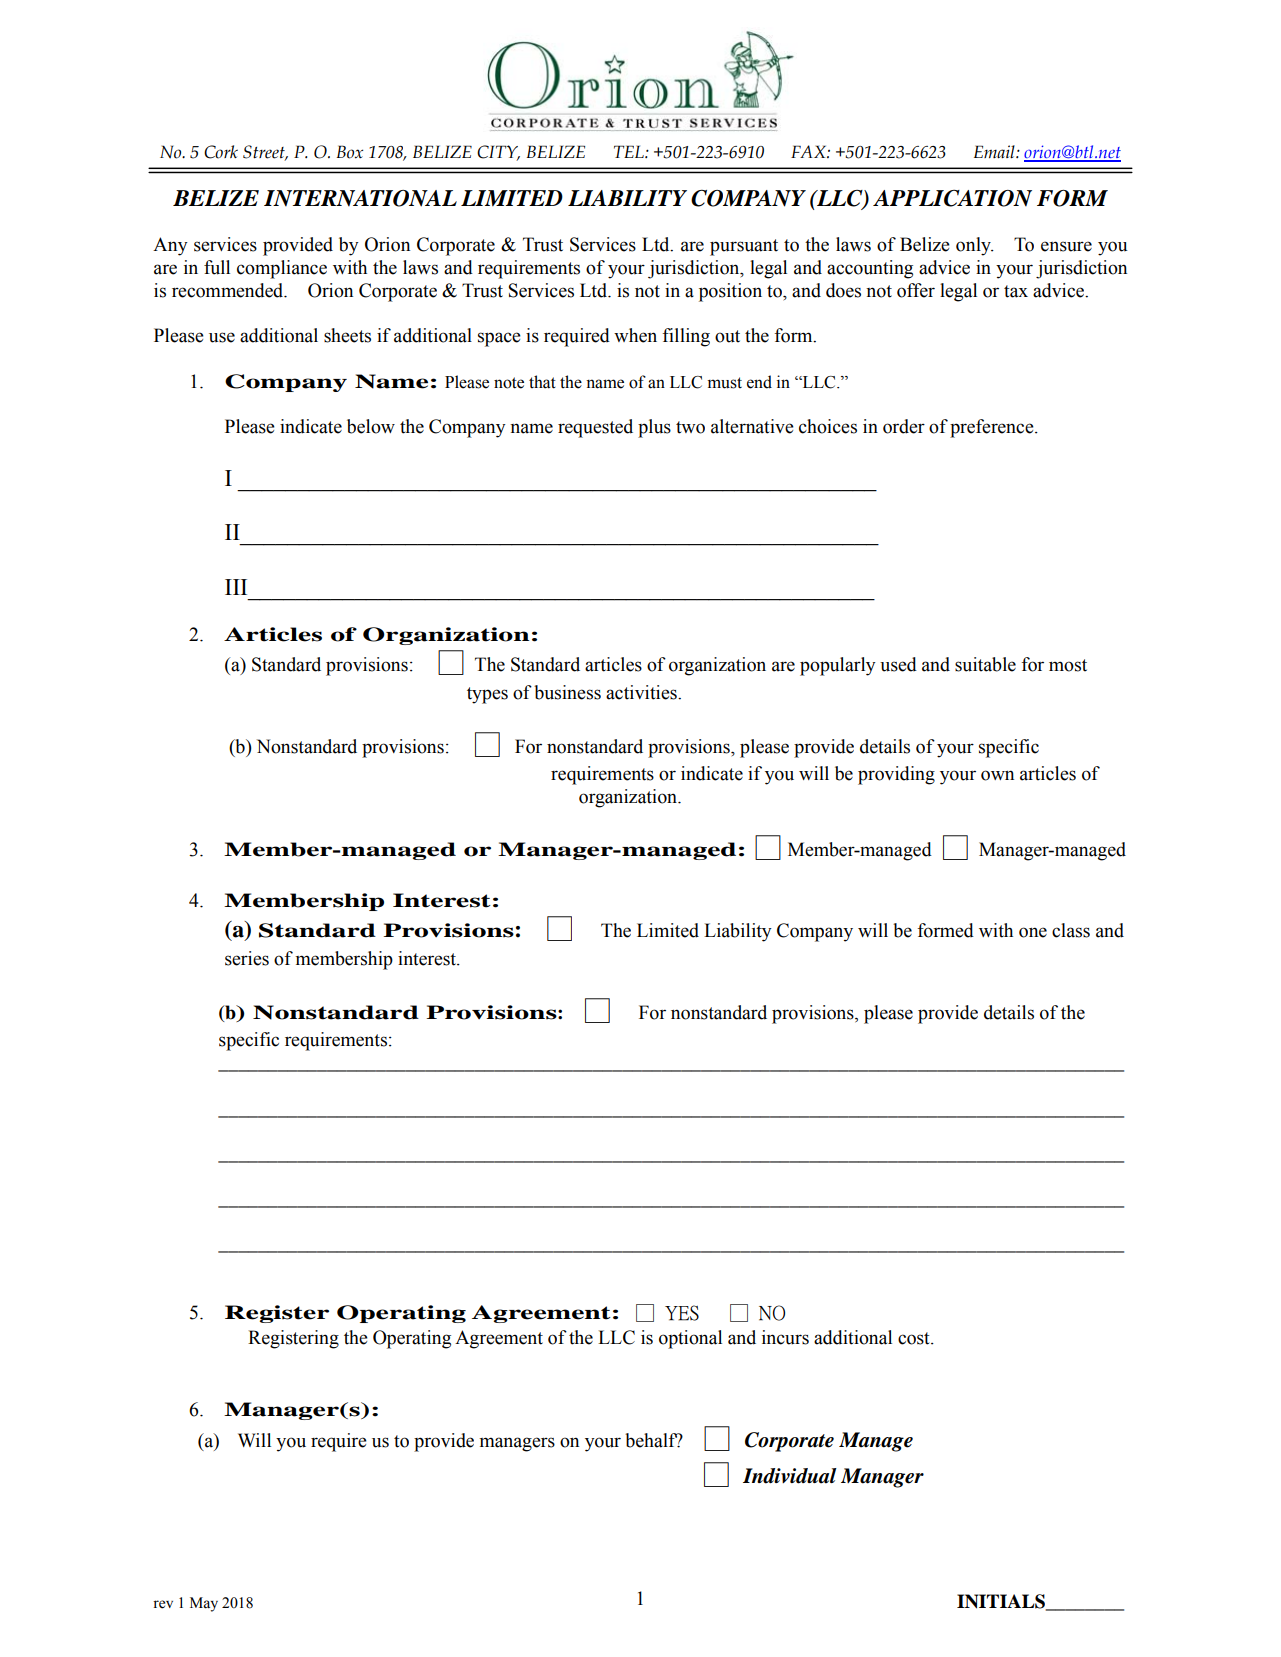 Image resolution: width=1281 pixels, height=1657 pixels. I want to click on suitable, so click(985, 664).
